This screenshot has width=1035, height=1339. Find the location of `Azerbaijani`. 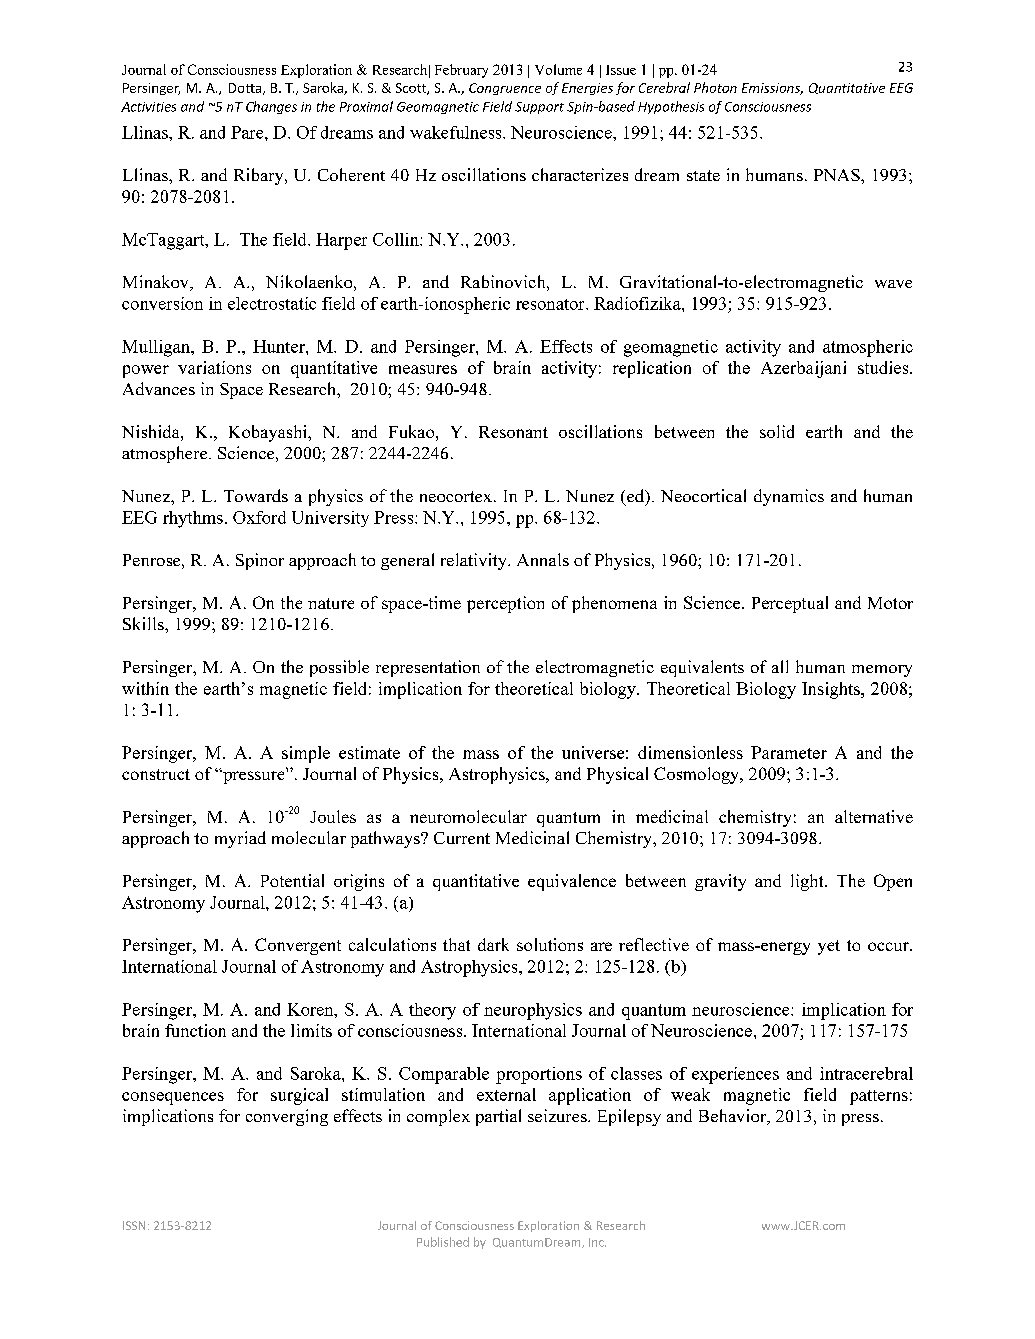

Azerbaijani is located at coordinates (803, 369).
